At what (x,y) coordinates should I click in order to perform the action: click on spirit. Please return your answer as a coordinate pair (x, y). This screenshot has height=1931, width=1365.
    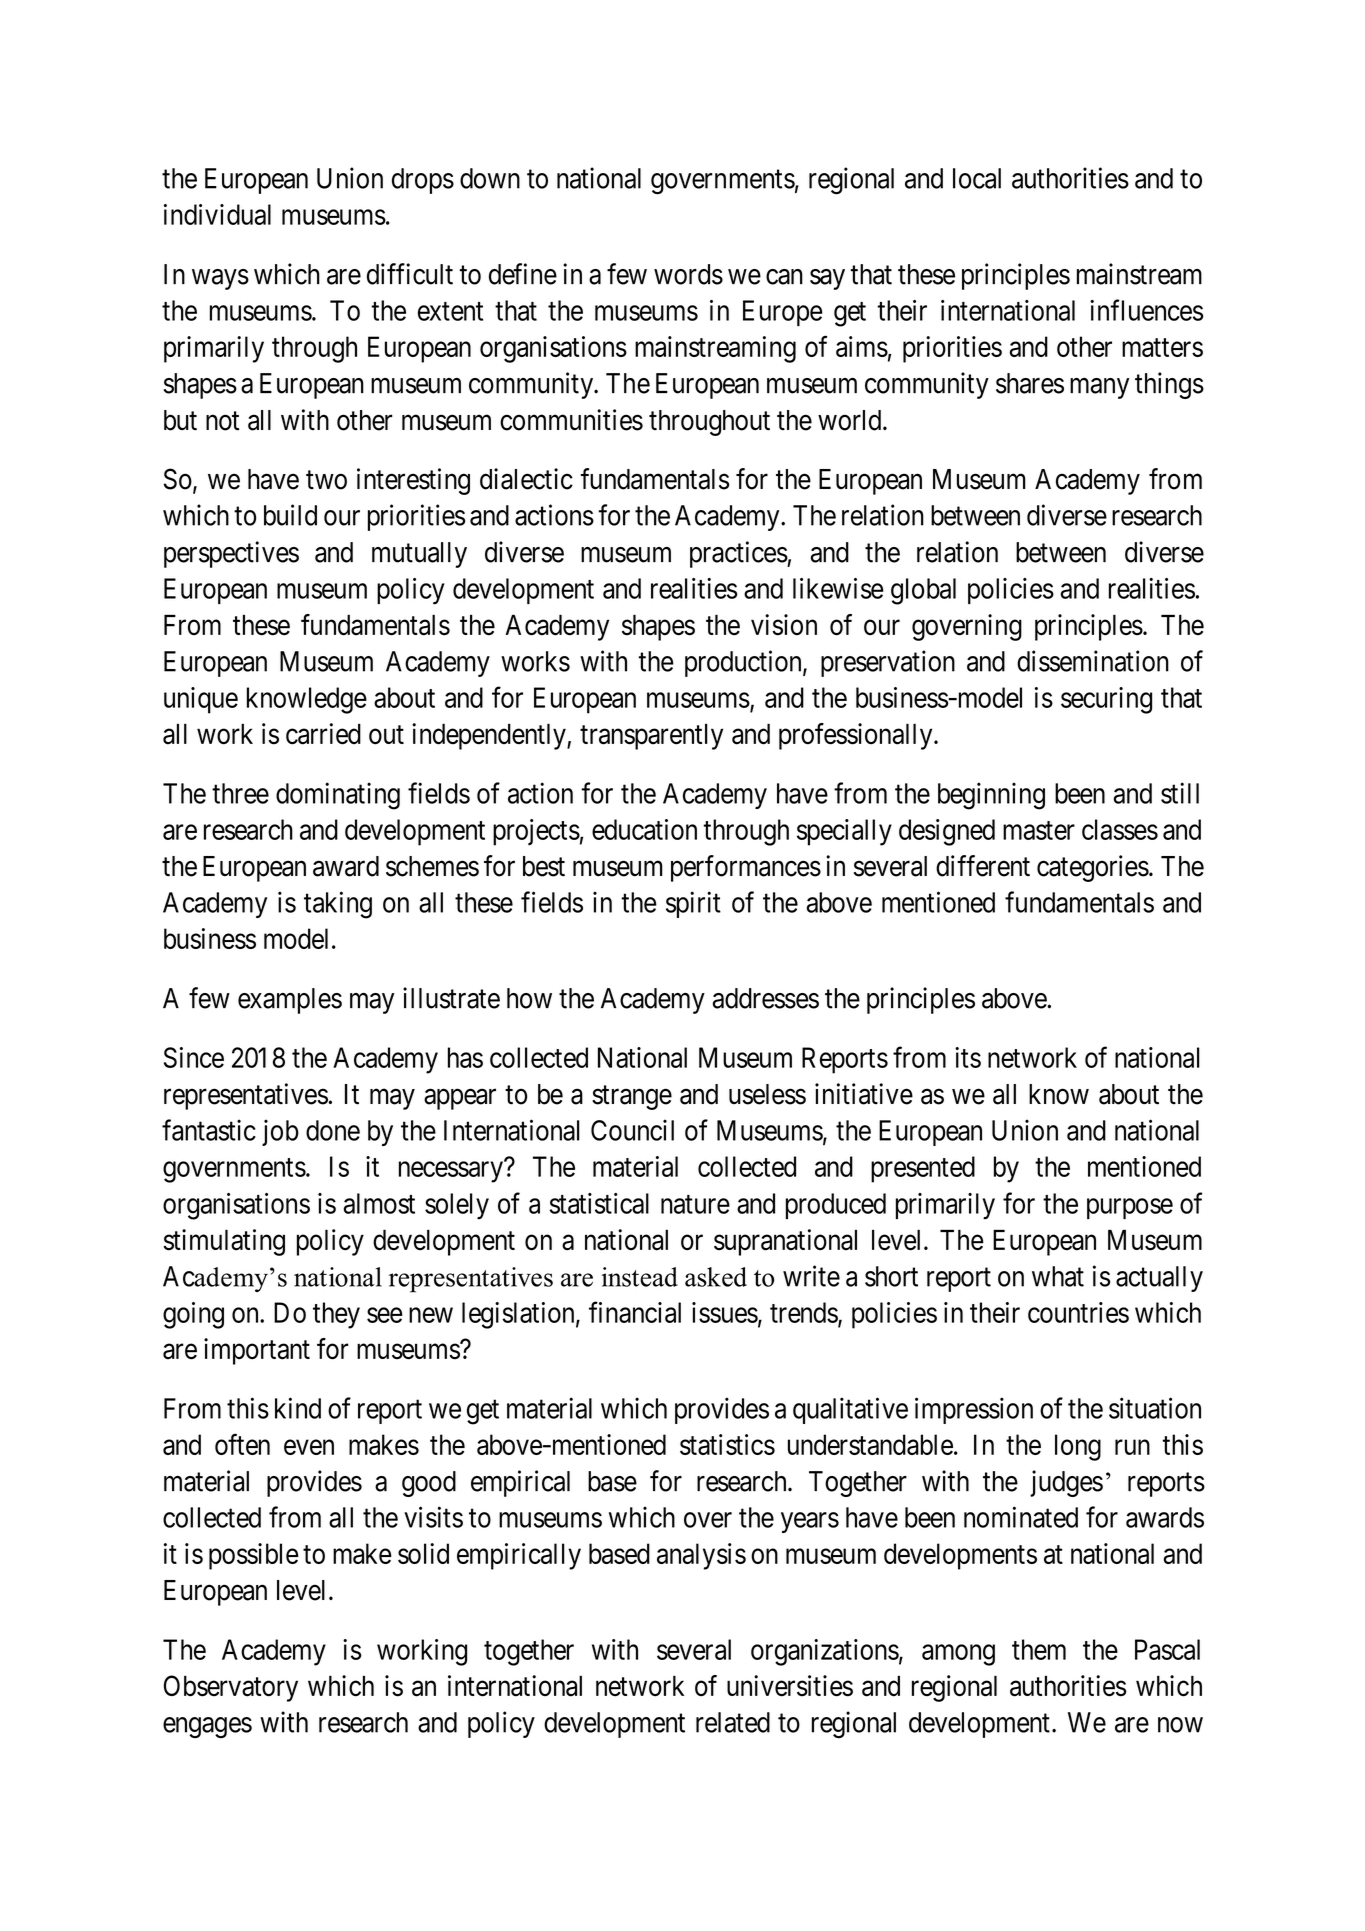
    Looking at the image, I should click on (693, 904).
